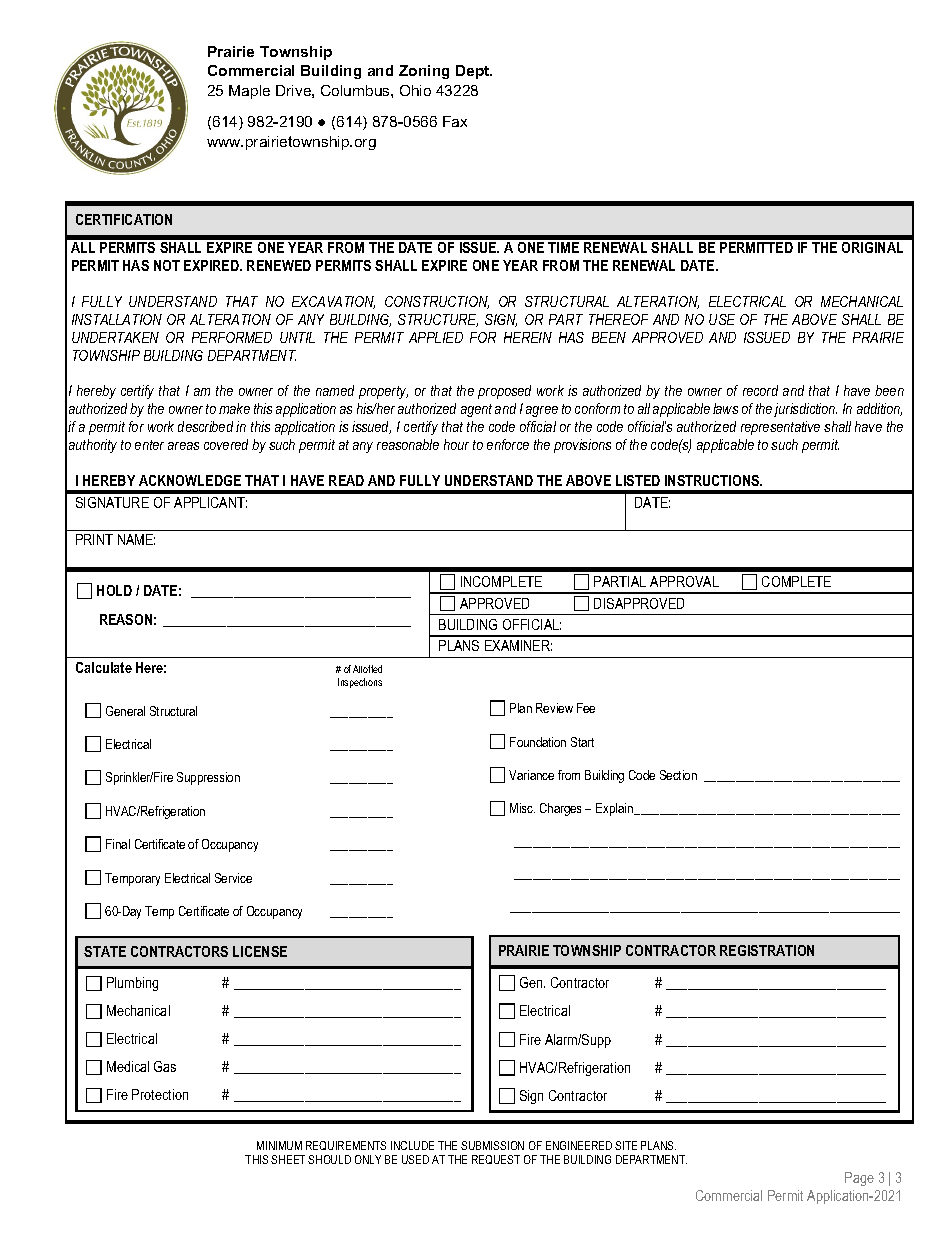 The width and height of the screenshot is (952, 1233). What do you see at coordinates (859, 1179) in the screenshot?
I see `Page` at bounding box center [859, 1179].
